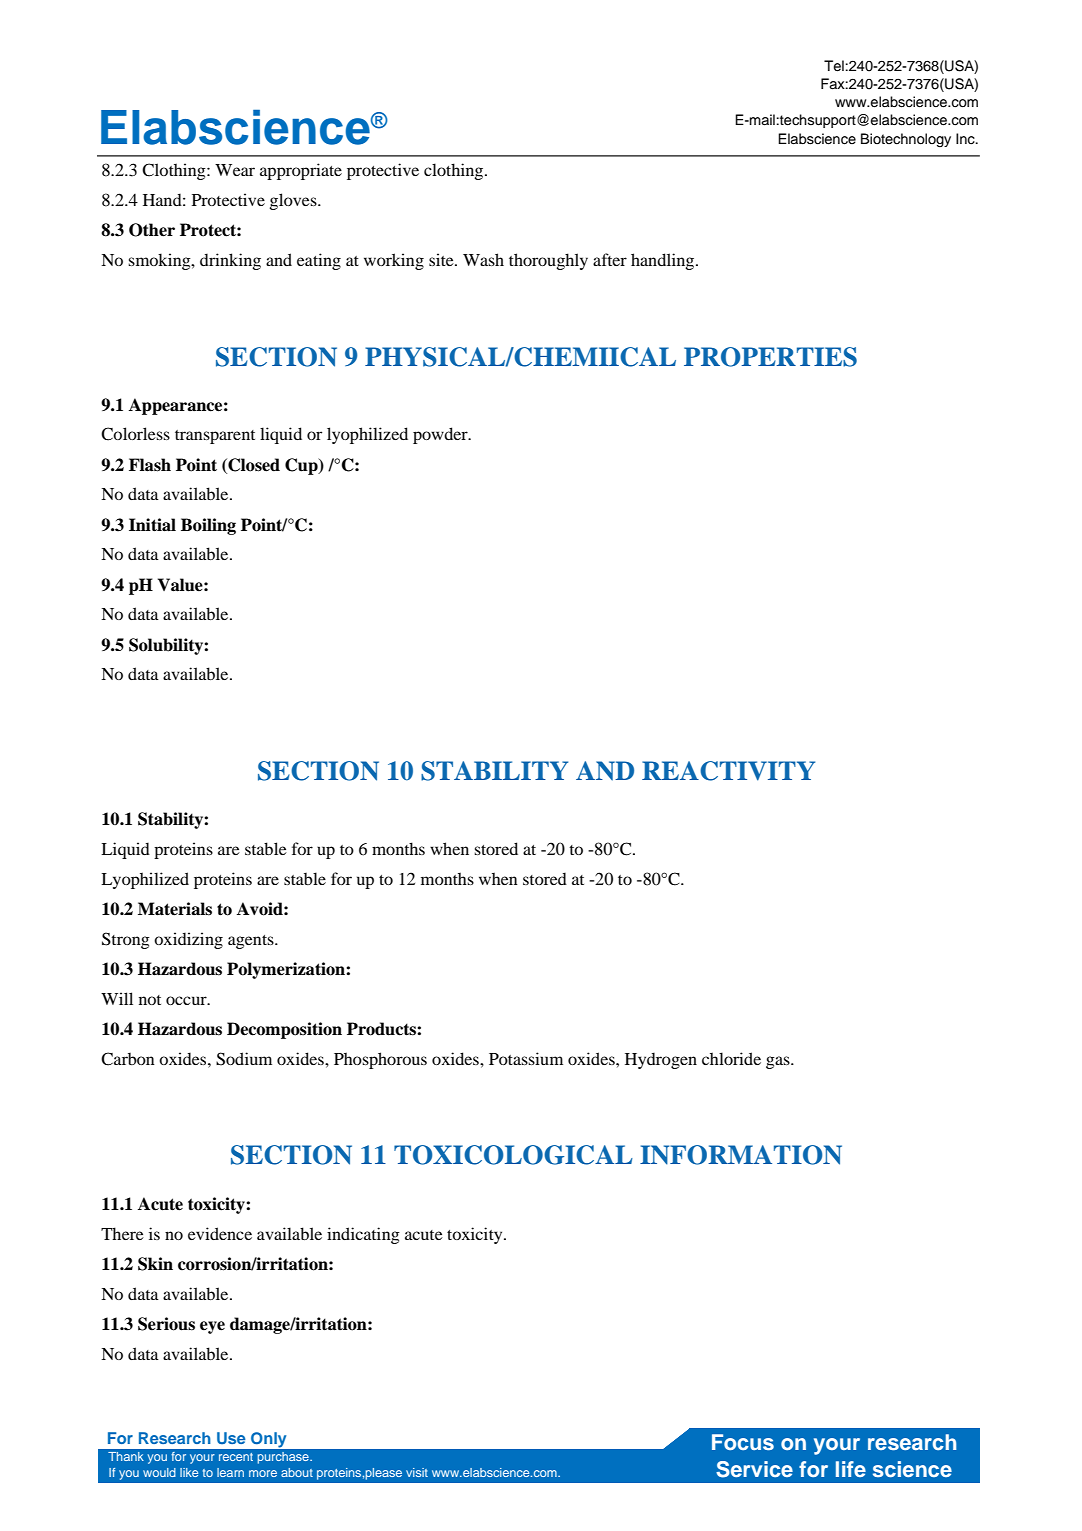 The height and width of the document is (1531, 1082). Describe the element at coordinates (235, 170) in the document. I see `Wear` at that location.
